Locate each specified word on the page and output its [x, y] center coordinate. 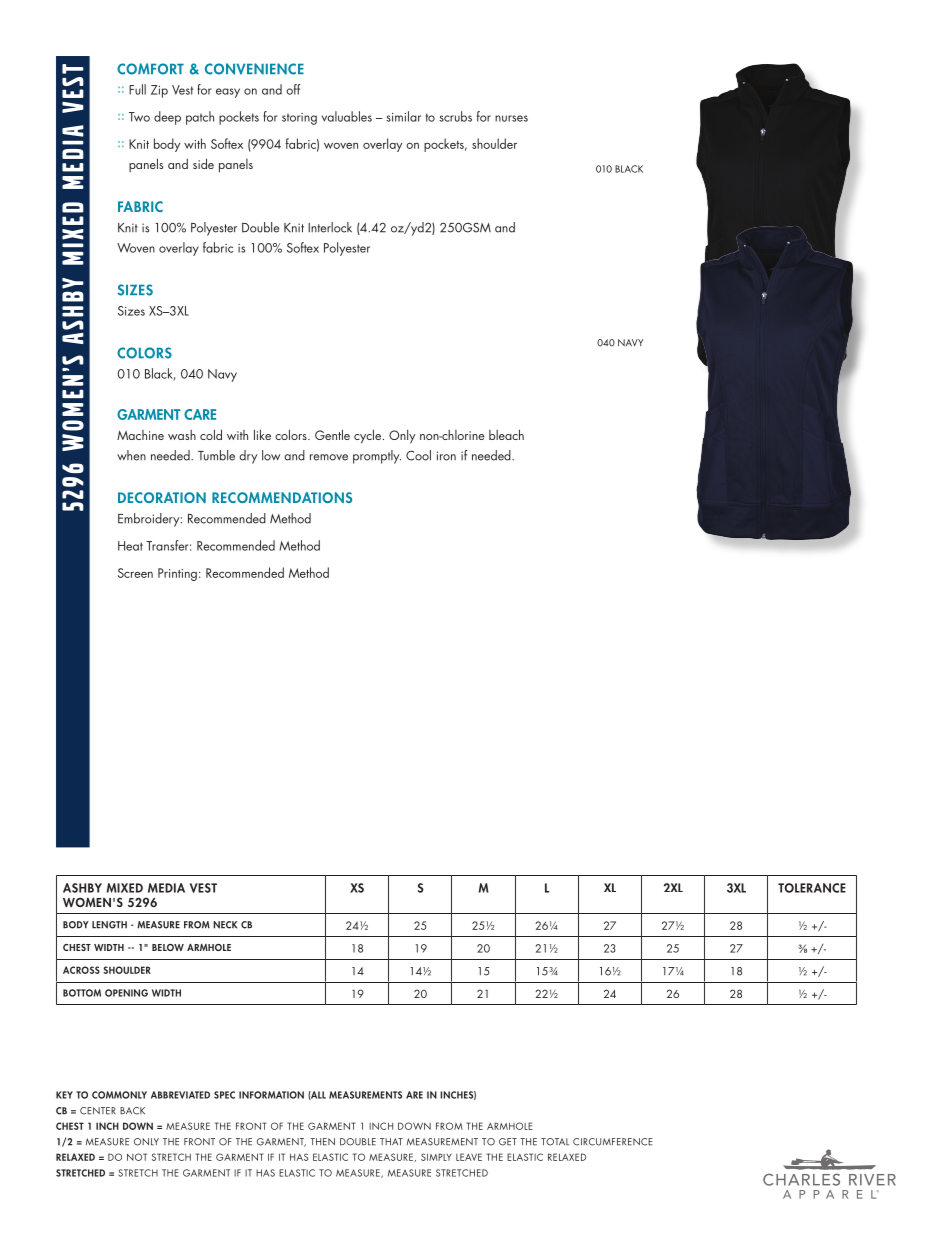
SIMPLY [436, 1157]
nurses [511, 118]
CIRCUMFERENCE [613, 1142]
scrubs [455, 116]
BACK [132, 1111]
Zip [159, 91]
